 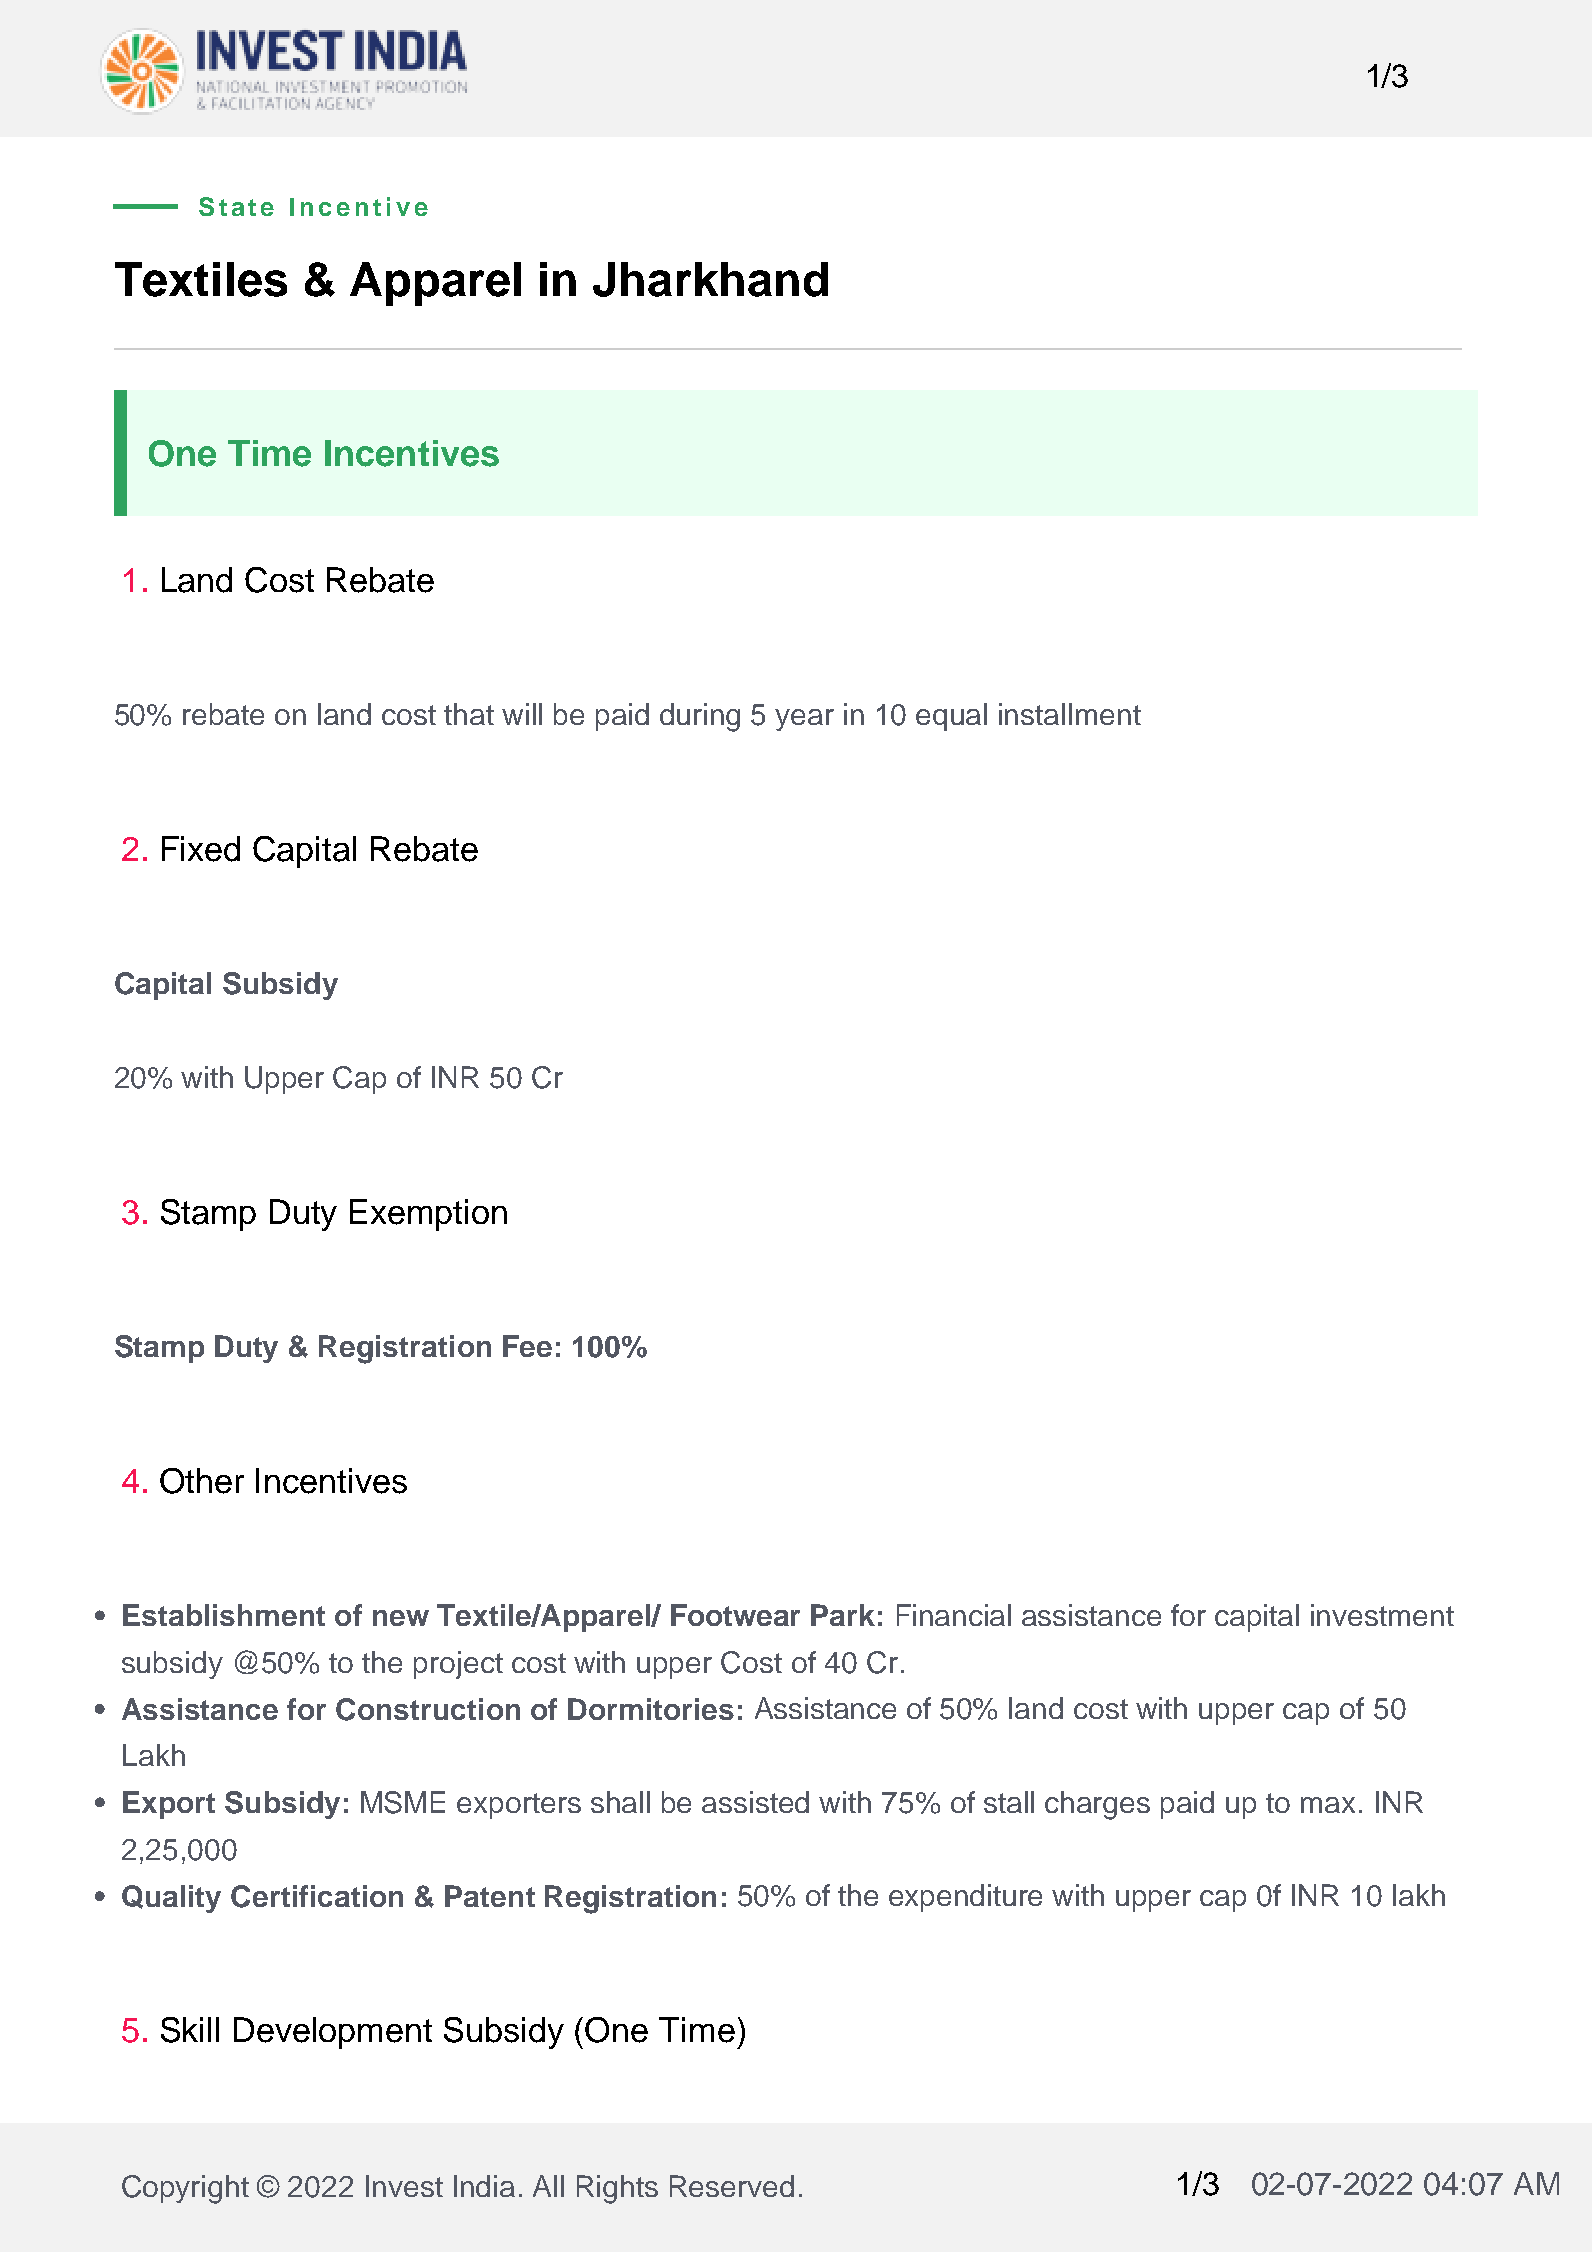 I want to click on Development, so click(x=333, y=2033).
